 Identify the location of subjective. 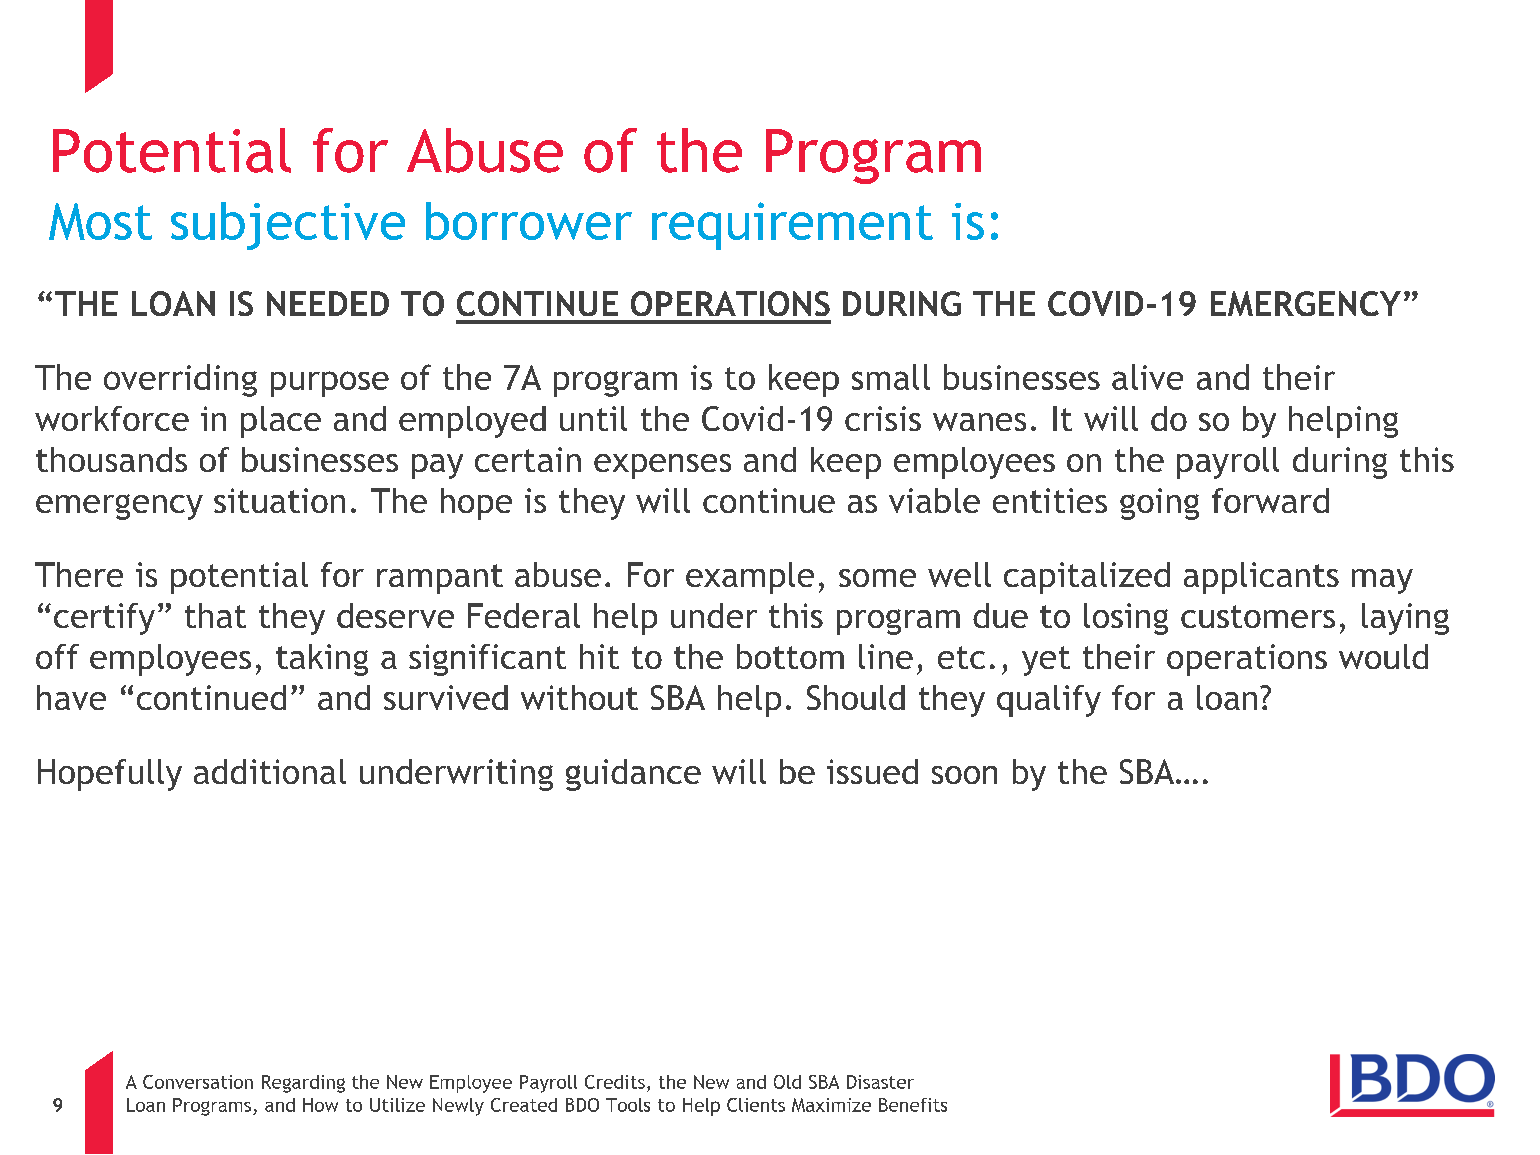
(288, 226).
